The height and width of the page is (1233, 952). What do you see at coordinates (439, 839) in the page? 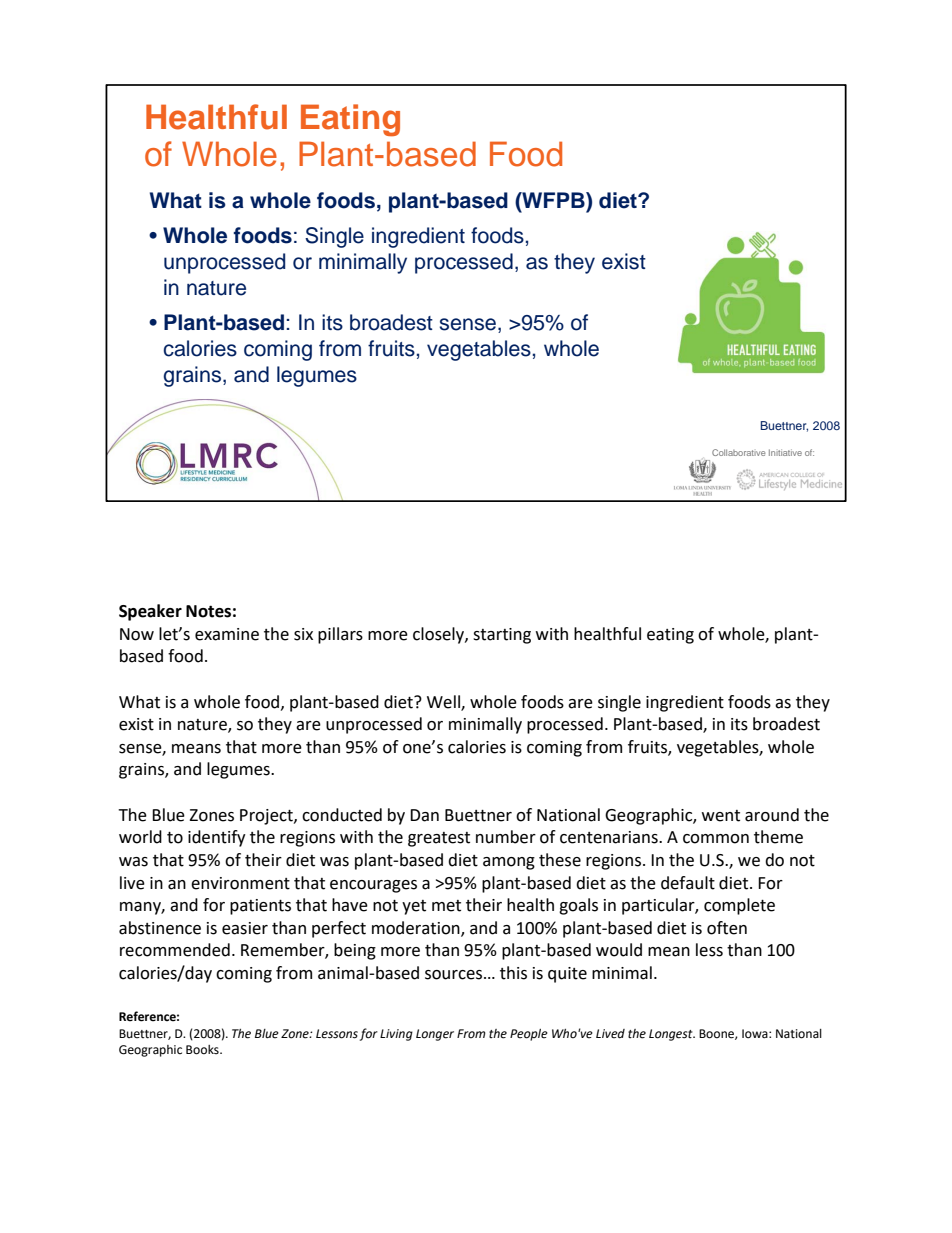
I see `greatest` at bounding box center [439, 839].
